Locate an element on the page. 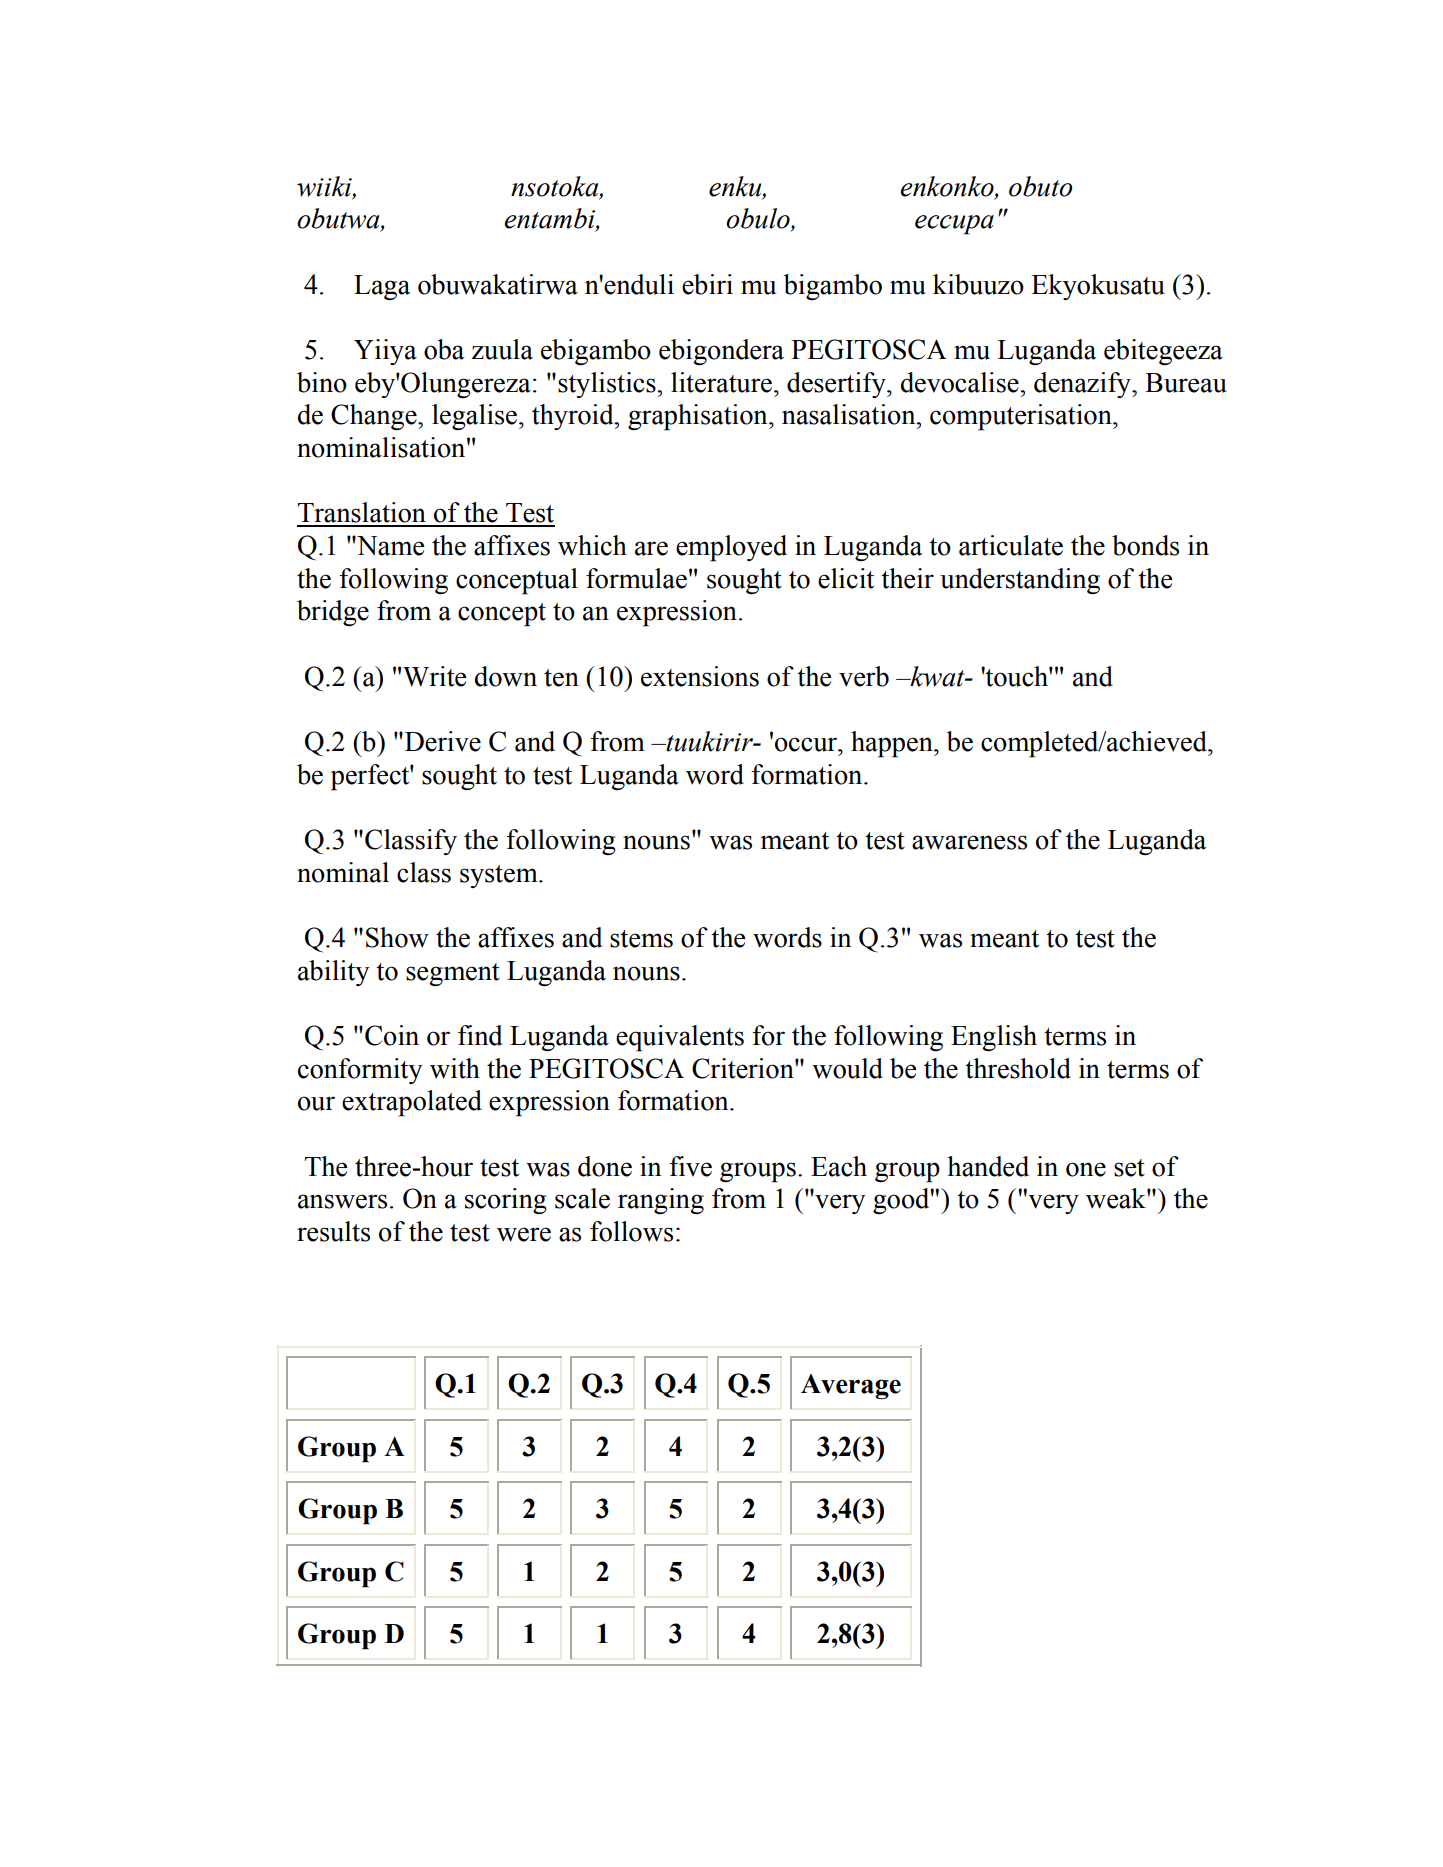 Image resolution: width=1443 pixels, height=1867 pixels. stems is located at coordinates (641, 939).
